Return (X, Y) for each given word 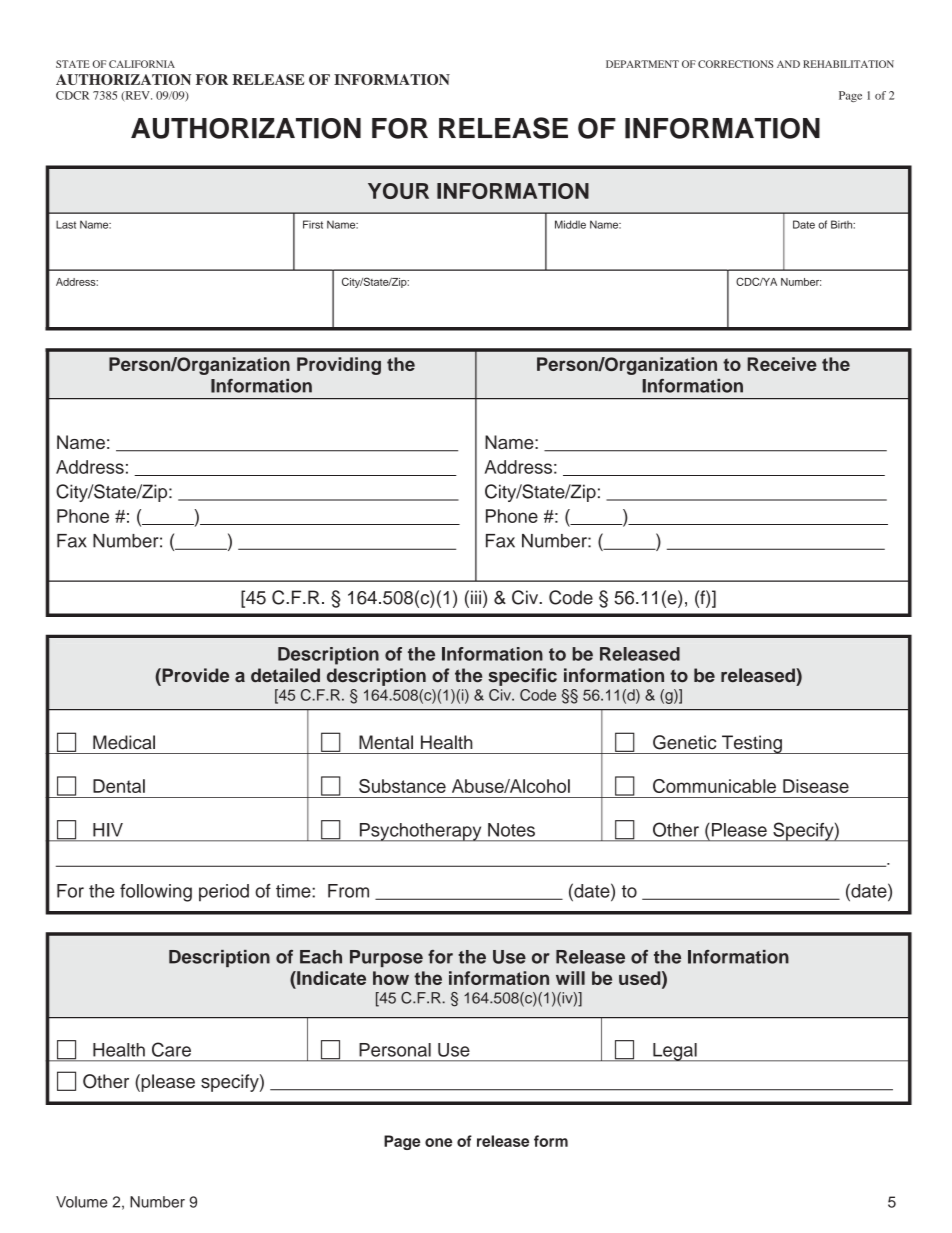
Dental (119, 786)
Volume (81, 1202)
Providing (339, 366)
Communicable (714, 786)
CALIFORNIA (142, 64)
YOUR (398, 191)
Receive (782, 364)
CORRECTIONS (735, 64)
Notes (511, 830)
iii (476, 597)
